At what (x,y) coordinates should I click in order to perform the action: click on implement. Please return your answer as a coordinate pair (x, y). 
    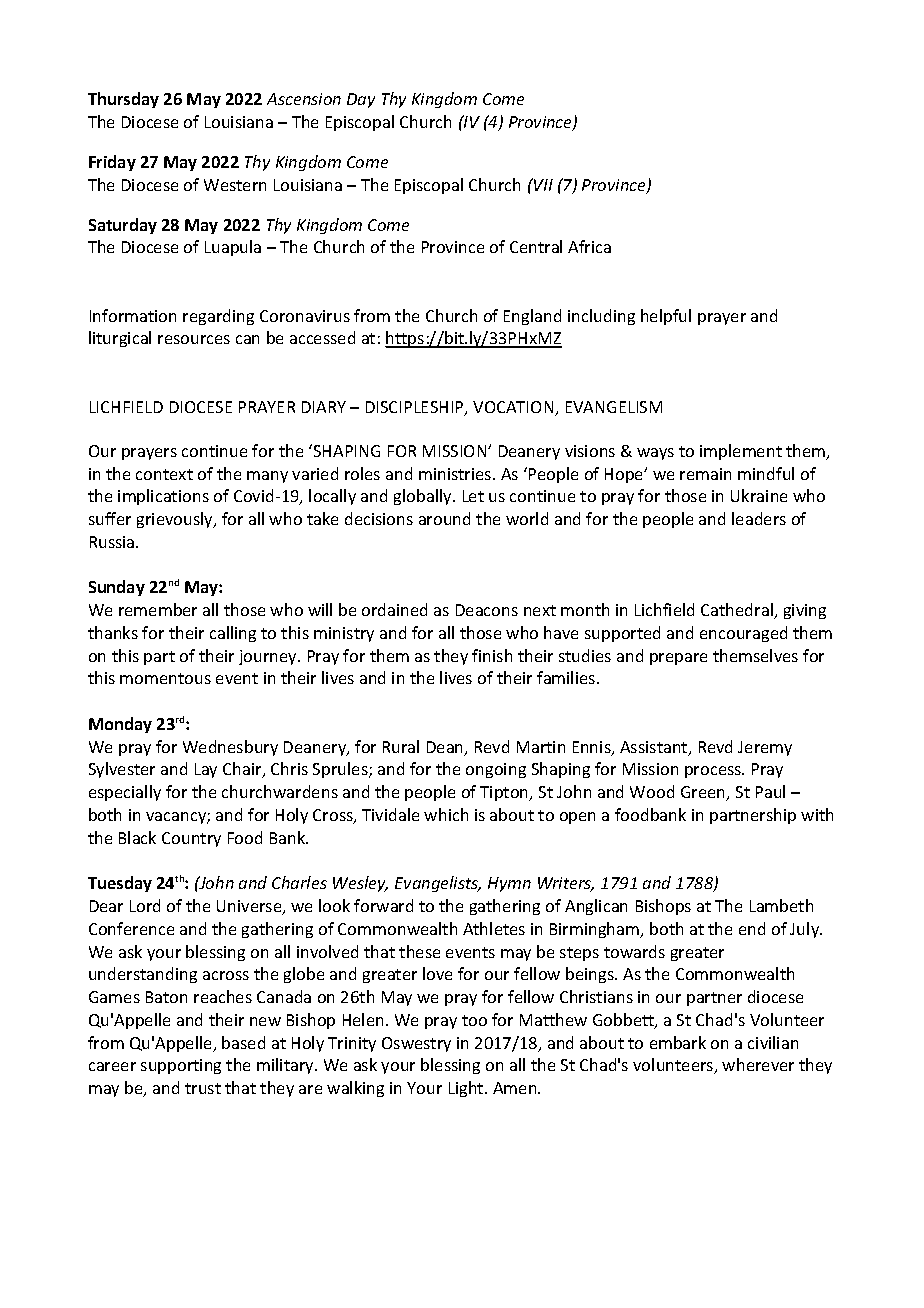
    Looking at the image, I should click on (741, 452).
